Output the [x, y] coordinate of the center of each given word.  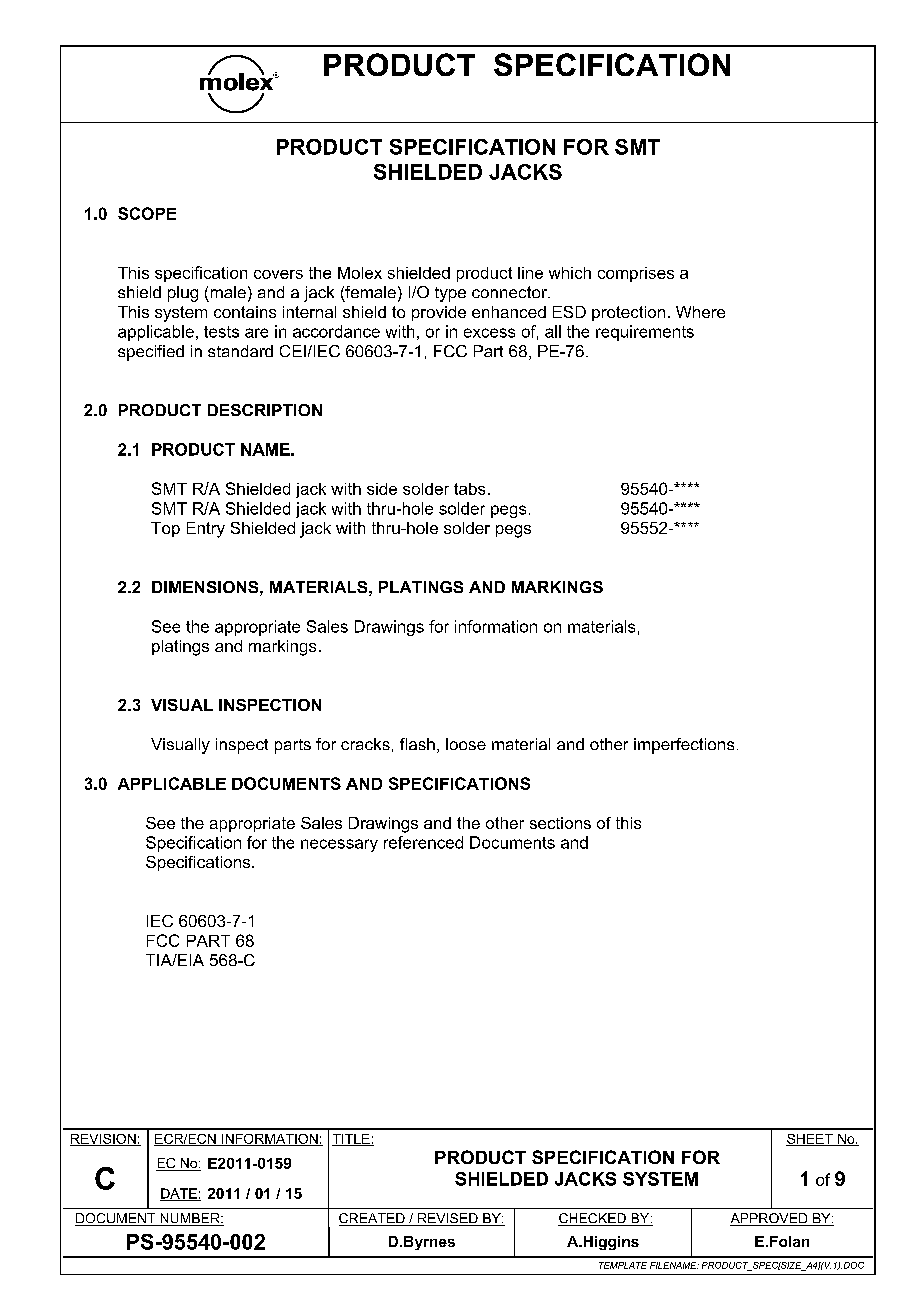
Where [700, 312]
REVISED [448, 1219]
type [450, 294]
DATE [179, 1194]
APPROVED [770, 1219]
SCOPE [147, 213]
